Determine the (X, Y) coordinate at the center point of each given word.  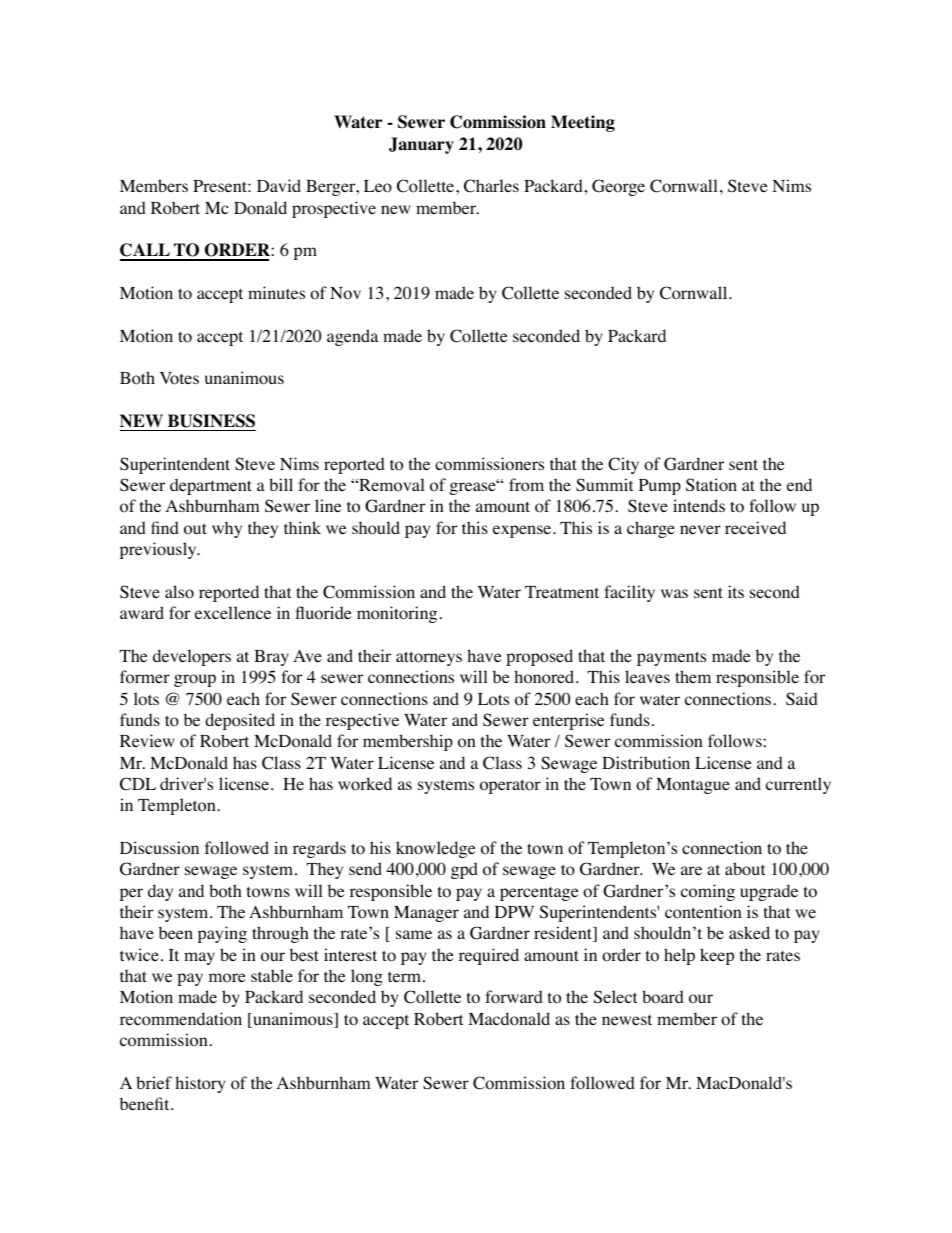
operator (510, 786)
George (618, 187)
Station (711, 485)
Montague (693, 786)
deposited (240, 721)
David (279, 185)
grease (474, 488)
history (200, 1084)
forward (514, 997)
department (211, 486)
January (421, 145)
